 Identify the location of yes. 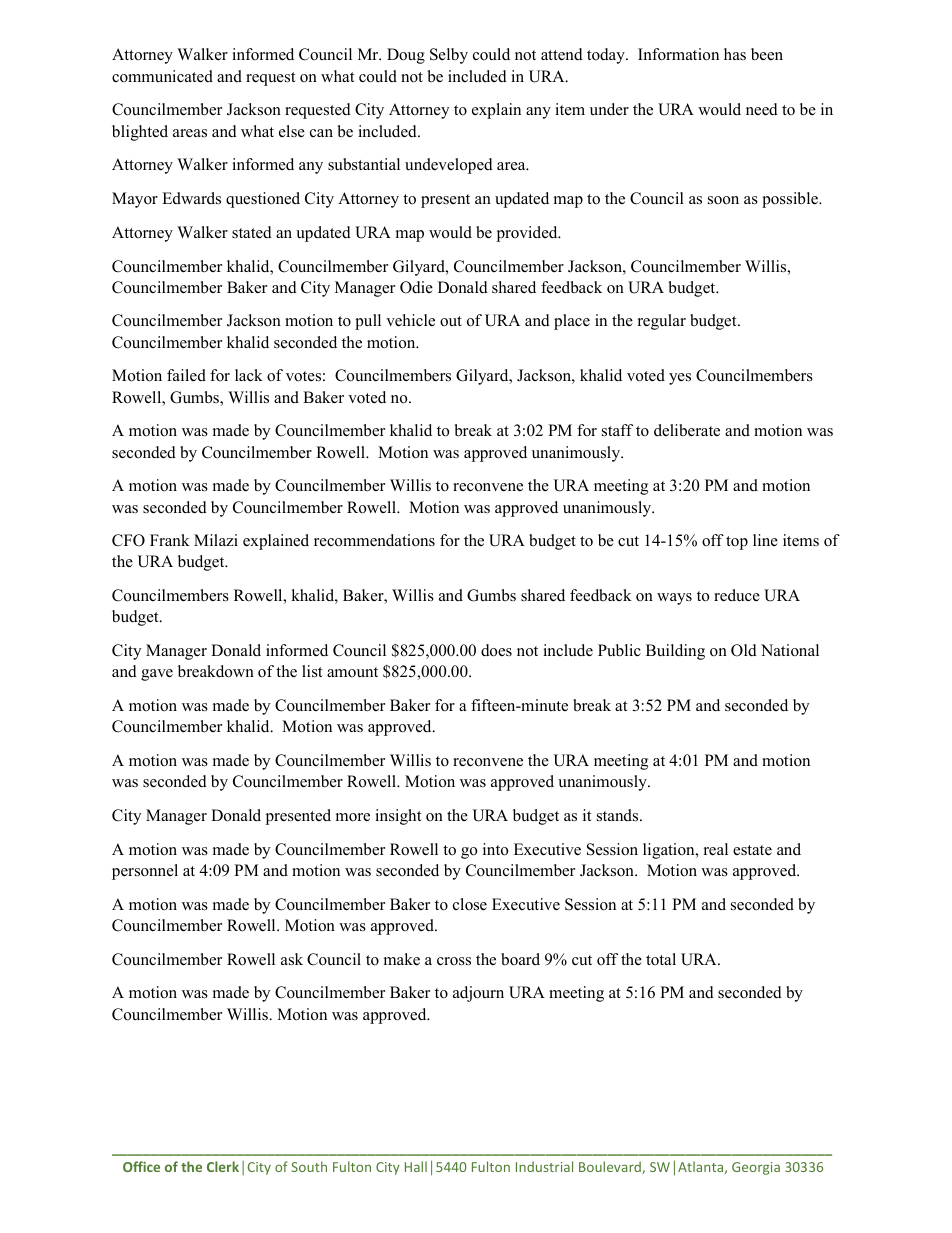
(680, 379).
